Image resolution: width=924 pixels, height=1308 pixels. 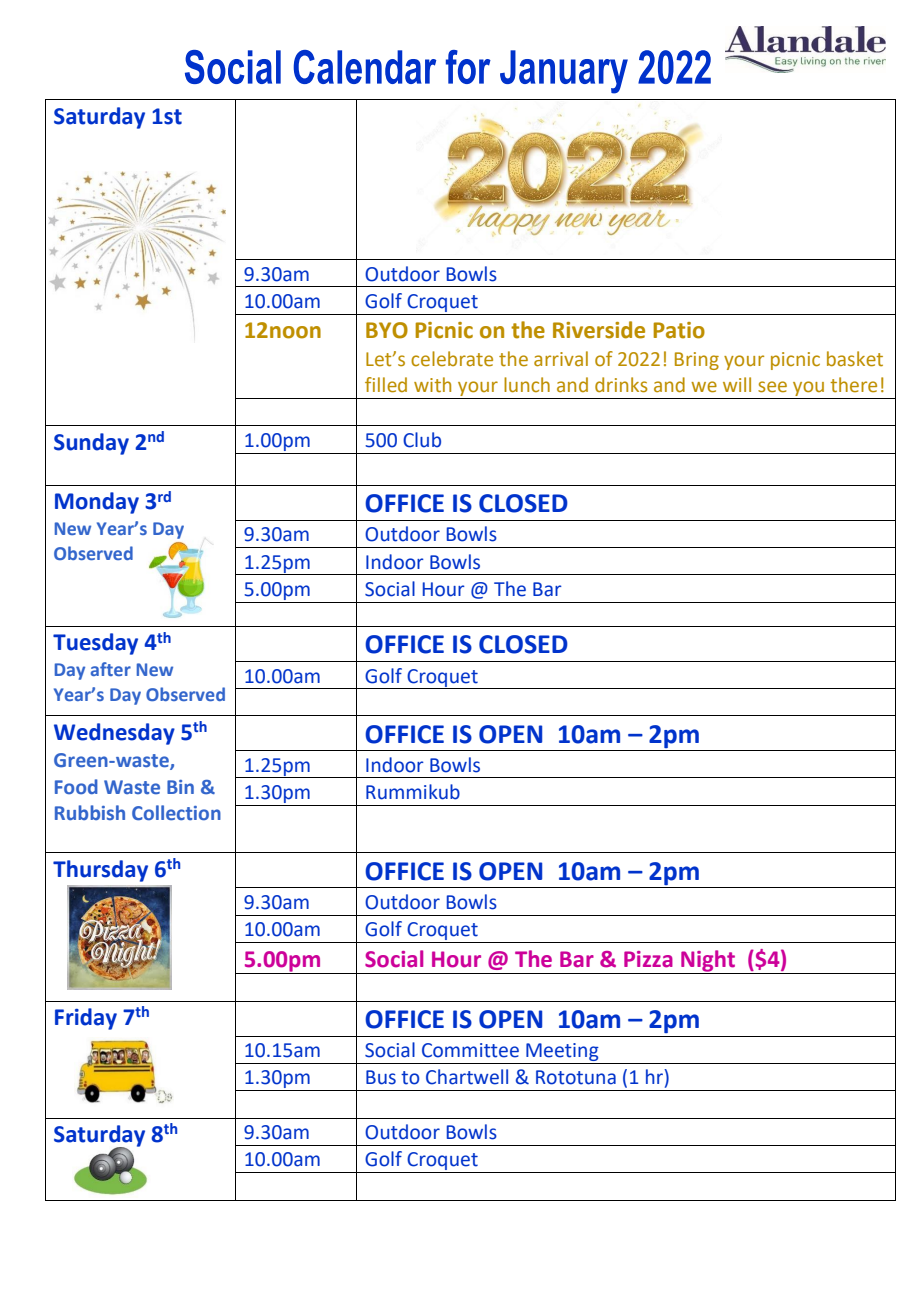 I want to click on Sunday, so click(x=91, y=444).
